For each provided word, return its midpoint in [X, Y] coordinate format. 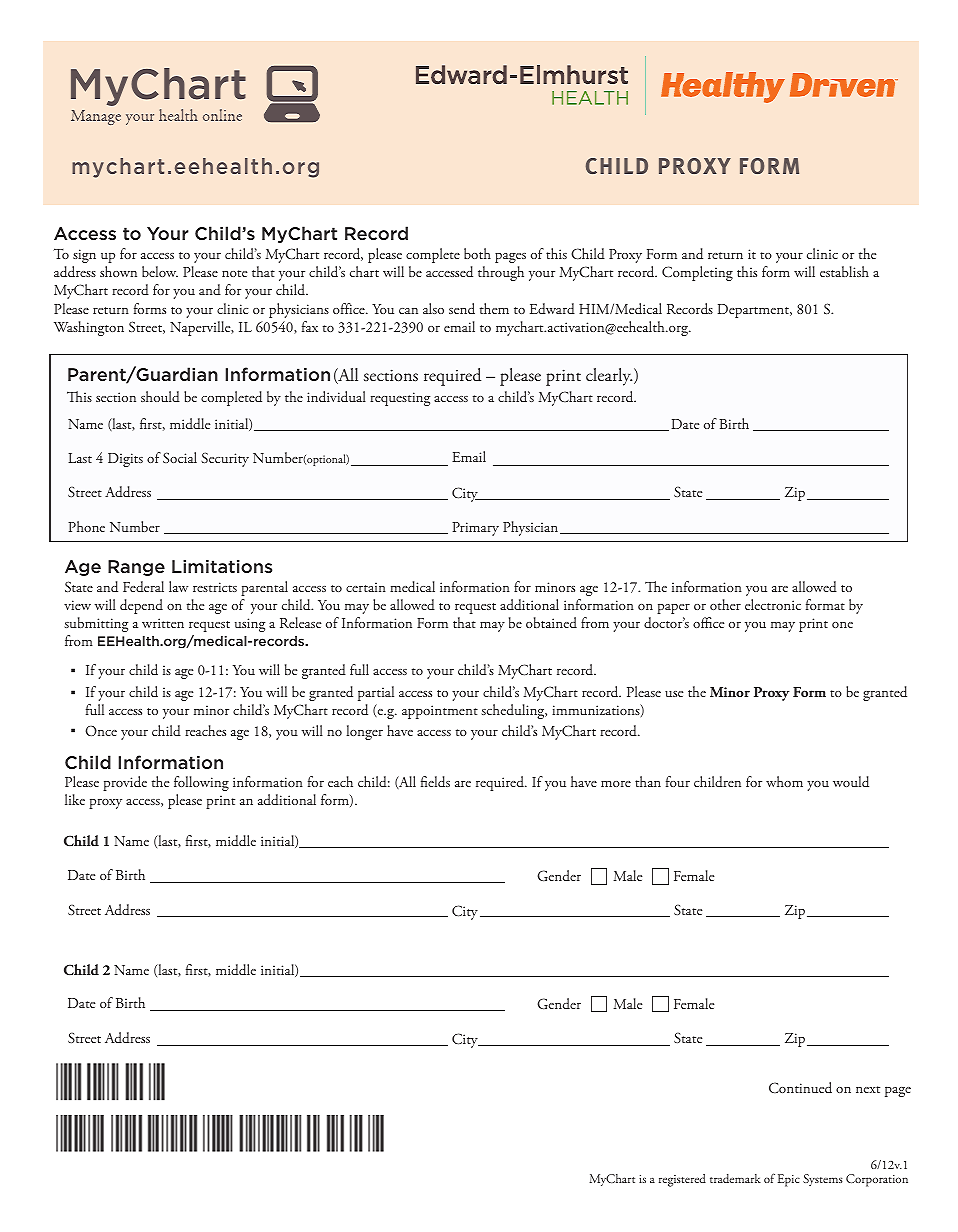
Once [101, 731]
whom [784, 781]
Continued [800, 1088]
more [616, 784]
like [75, 799]
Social [180, 457]
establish [844, 271]
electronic [773, 604]
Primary [475, 529]
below [160, 271]
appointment [440, 712]
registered [682, 1180]
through [501, 273]
